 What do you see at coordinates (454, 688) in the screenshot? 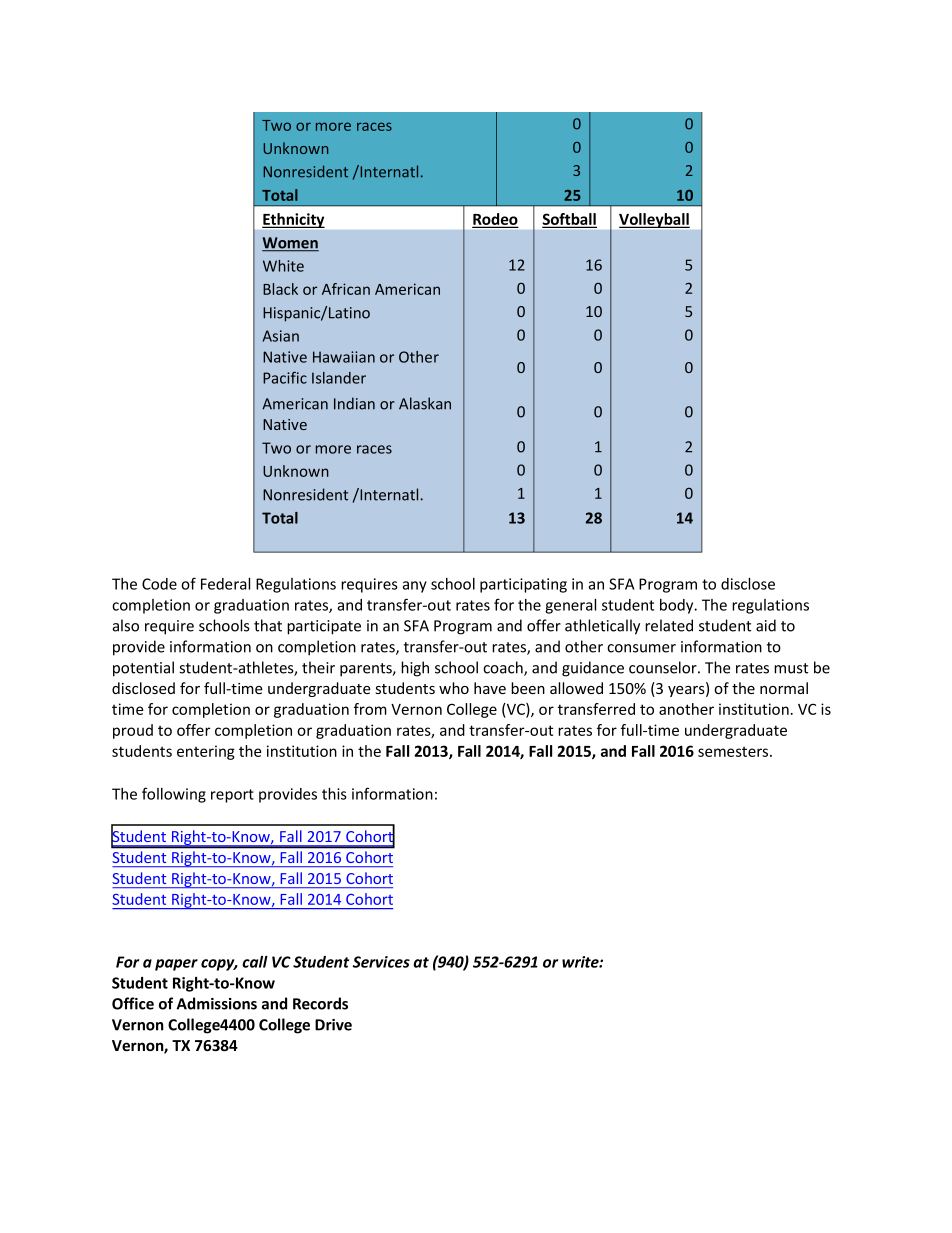
I see `who` at bounding box center [454, 688].
